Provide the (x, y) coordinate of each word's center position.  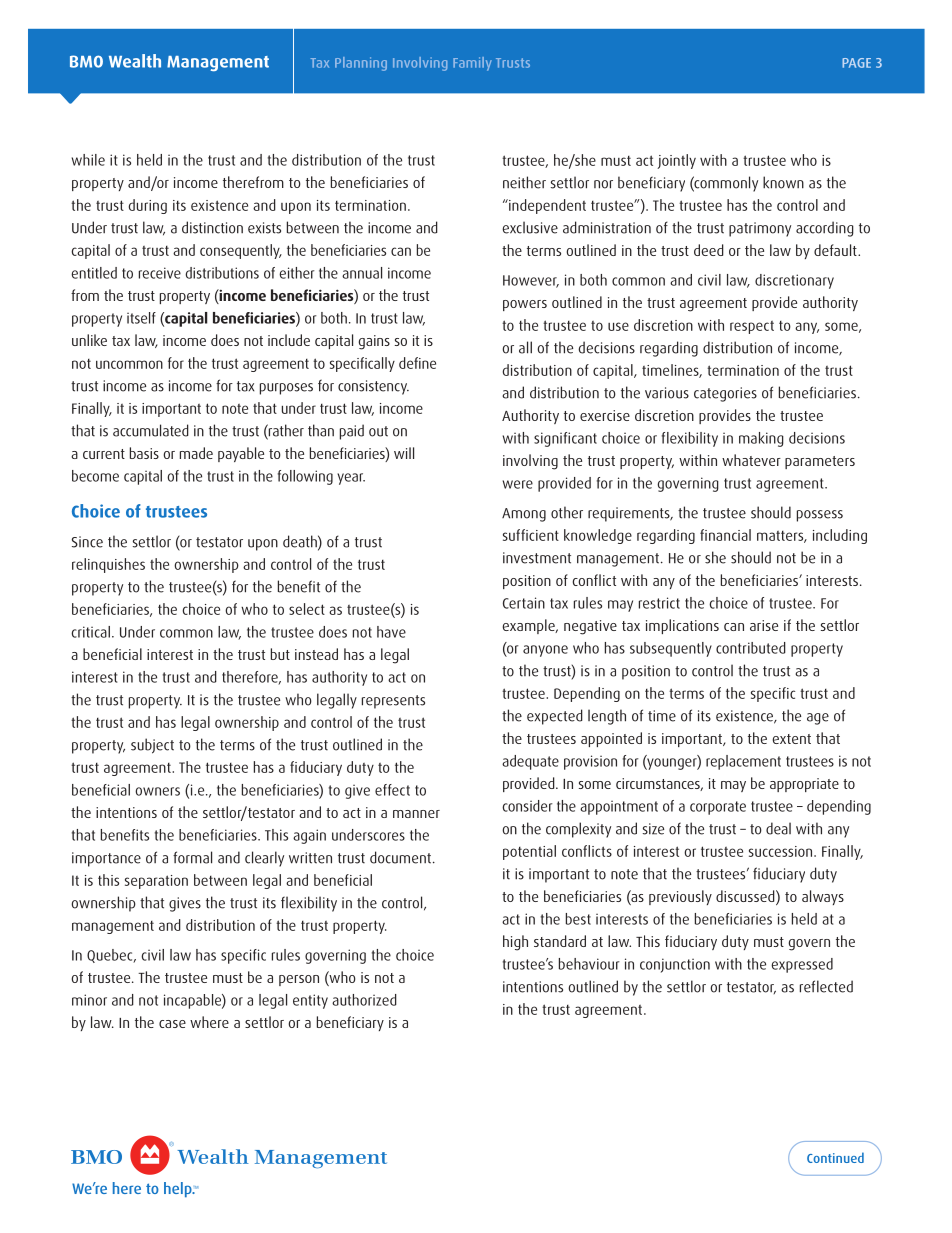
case (172, 1024)
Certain (524, 603)
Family (472, 64)
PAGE (856, 63)
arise (764, 625)
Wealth (135, 61)
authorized (364, 1000)
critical (90, 632)
